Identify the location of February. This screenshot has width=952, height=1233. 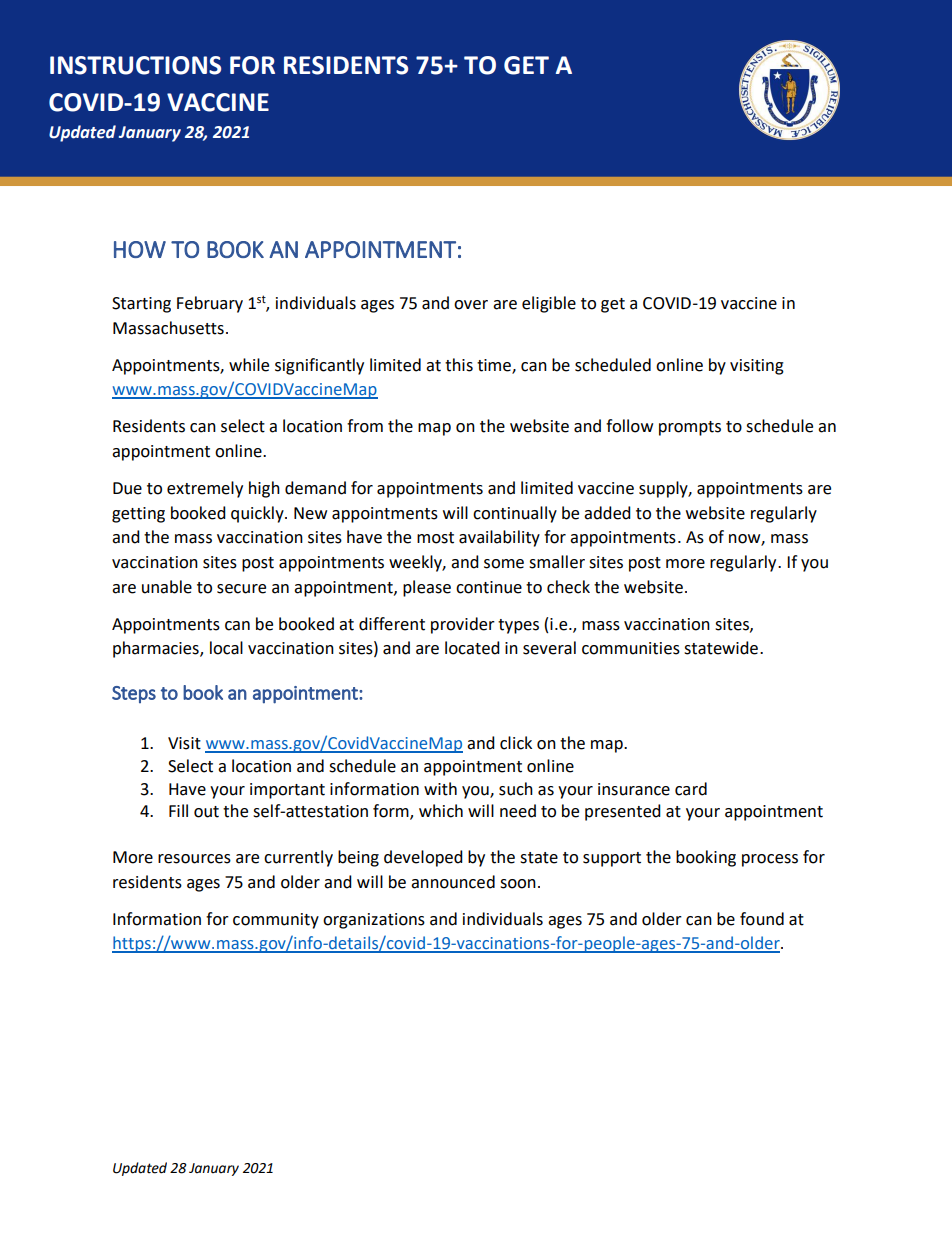
(210, 304).
